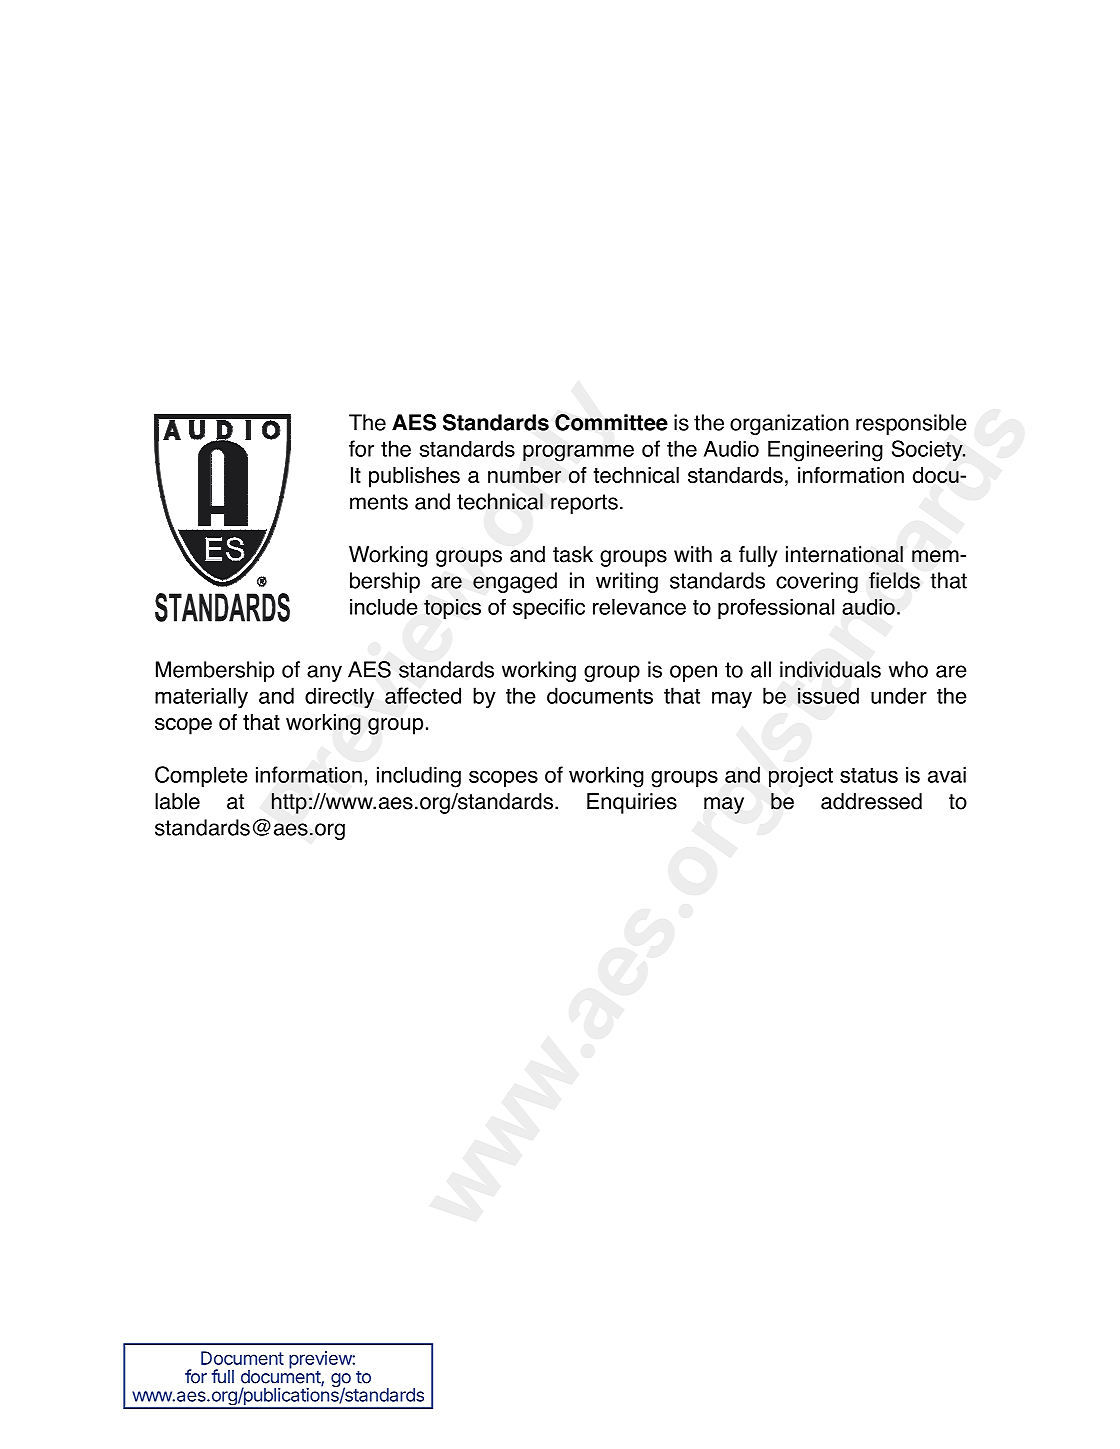 Image resolution: width=1120 pixels, height=1449 pixels. I want to click on Enquiries, so click(632, 803).
